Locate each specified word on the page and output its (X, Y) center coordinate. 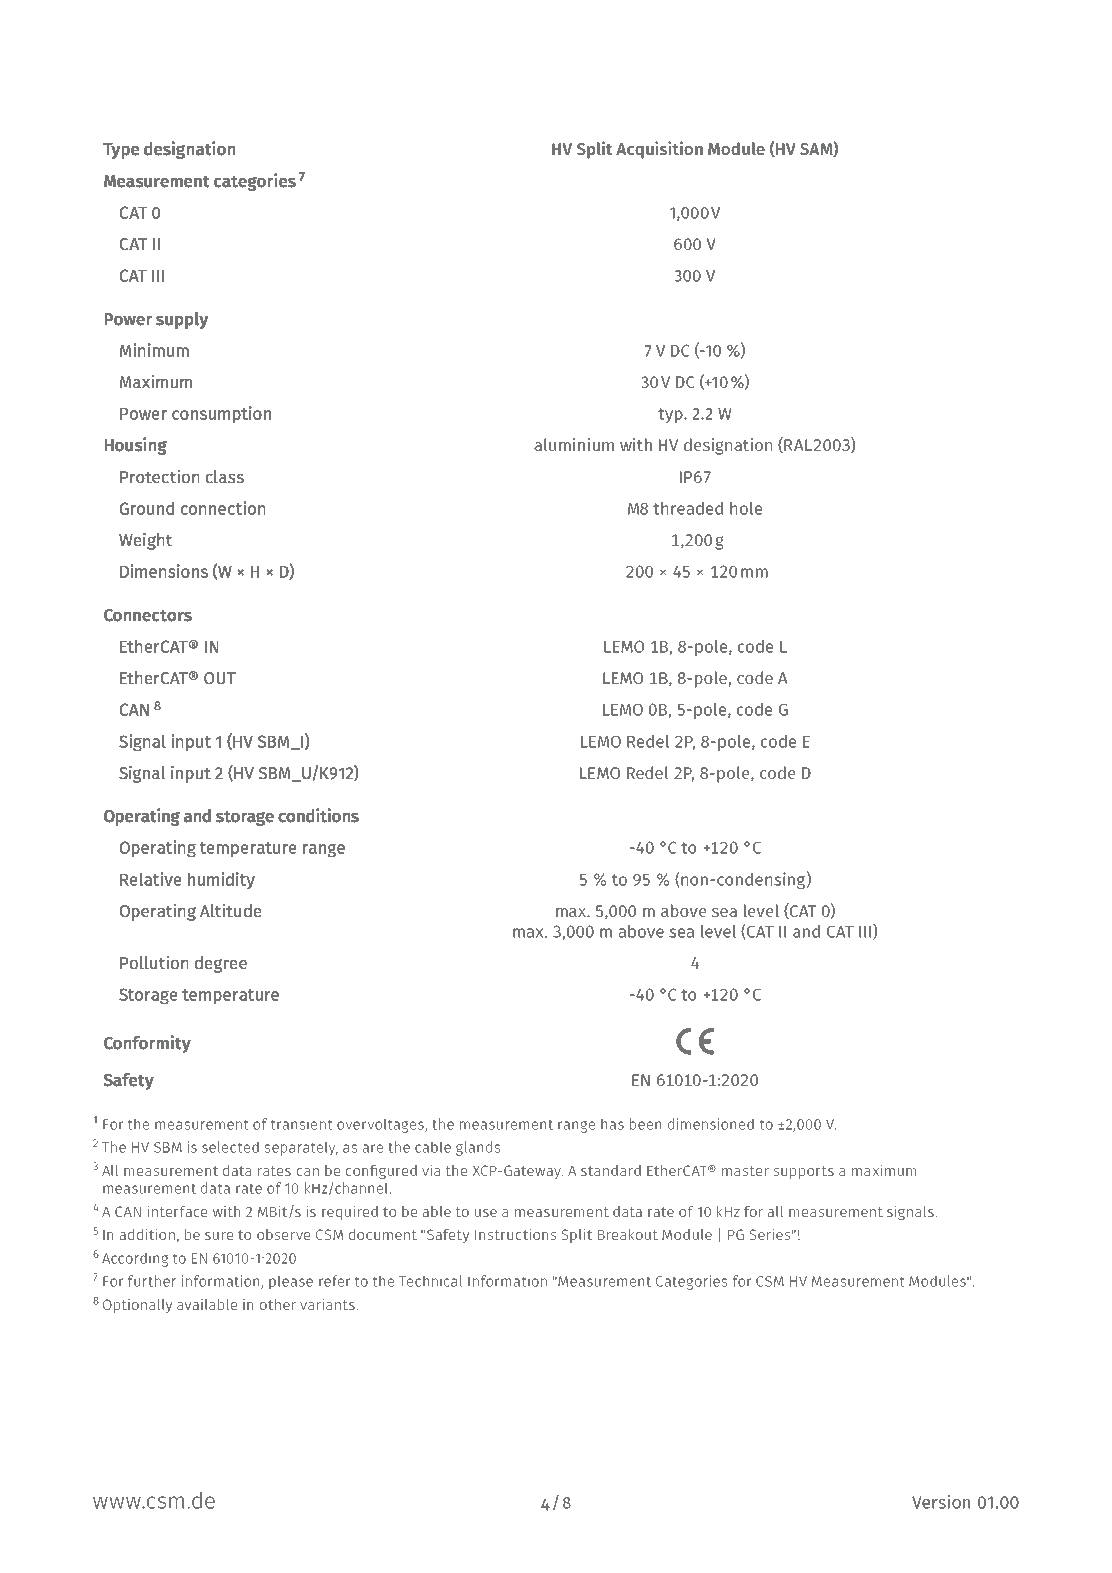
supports (803, 1172)
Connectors (148, 615)
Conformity (147, 1044)
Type (121, 151)
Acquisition (659, 150)
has (612, 1124)
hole (746, 508)
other (278, 1304)
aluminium (574, 444)
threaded (688, 508)
